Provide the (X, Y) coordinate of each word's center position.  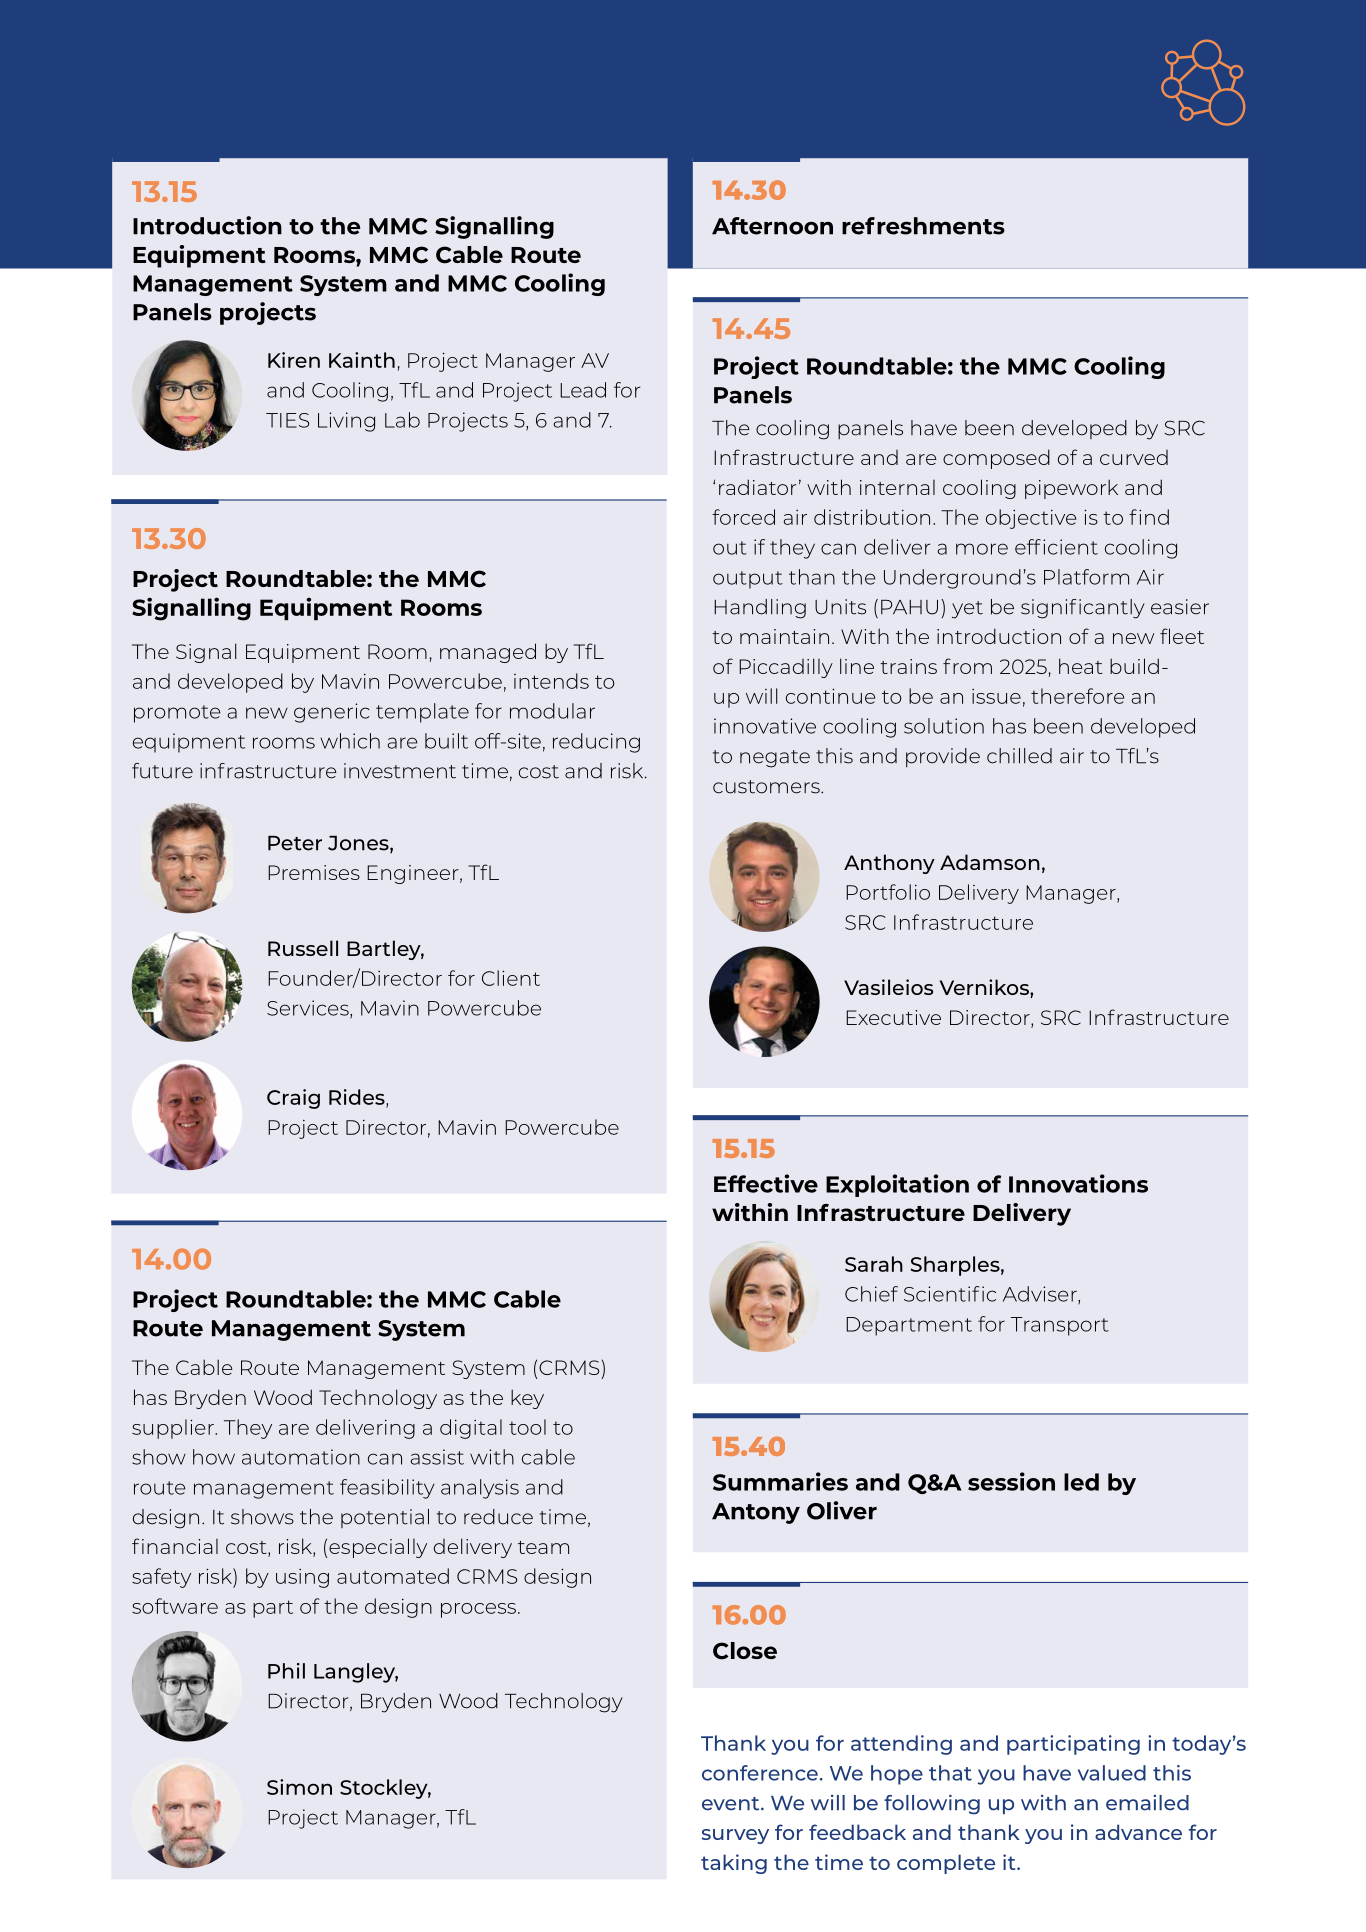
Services (309, 1009)
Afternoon (772, 226)
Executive (893, 1017)
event (732, 1804)
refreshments (923, 226)
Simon (299, 1787)
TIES (287, 420)
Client (511, 978)
